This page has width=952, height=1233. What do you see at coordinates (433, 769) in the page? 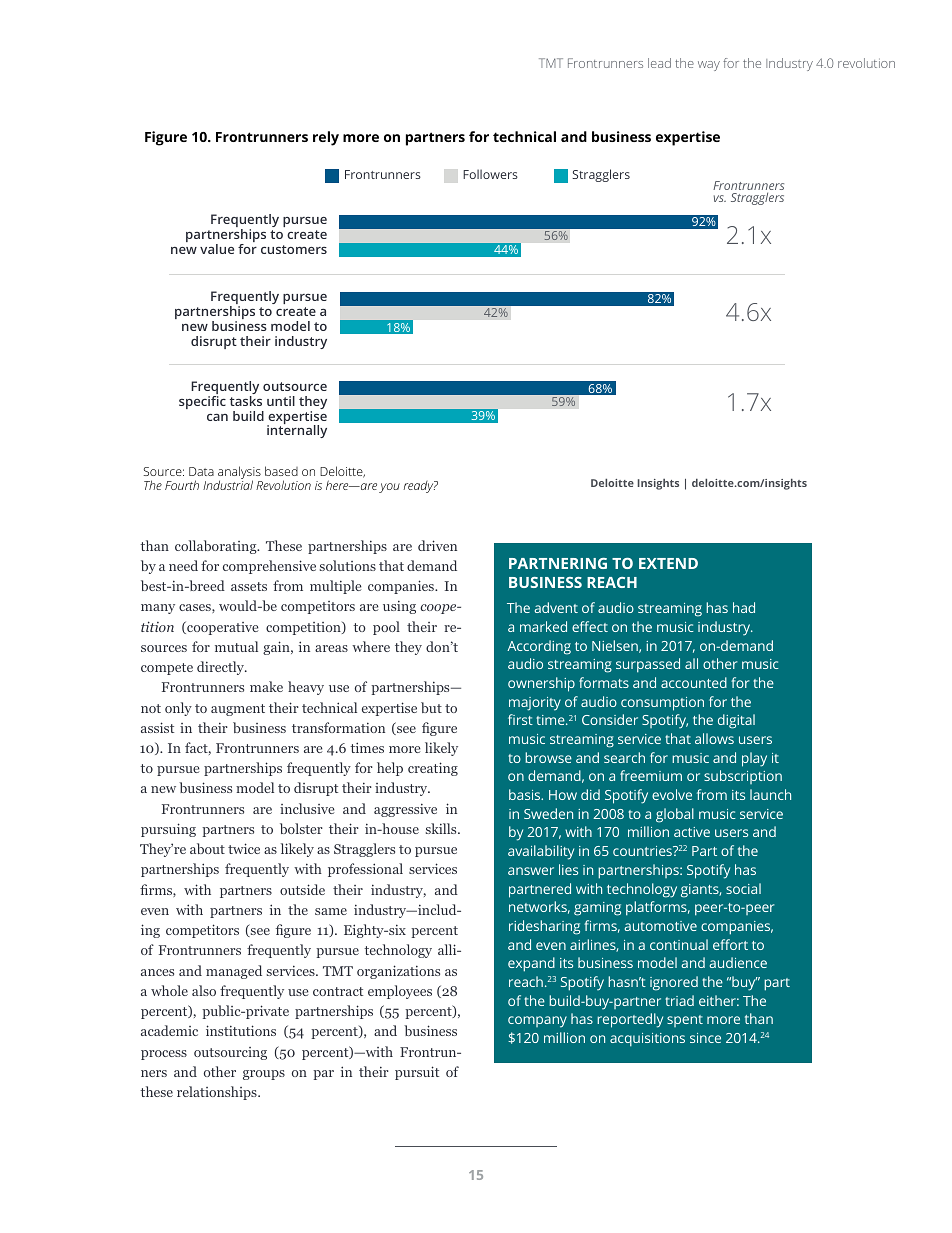
I see `creating` at bounding box center [433, 769].
